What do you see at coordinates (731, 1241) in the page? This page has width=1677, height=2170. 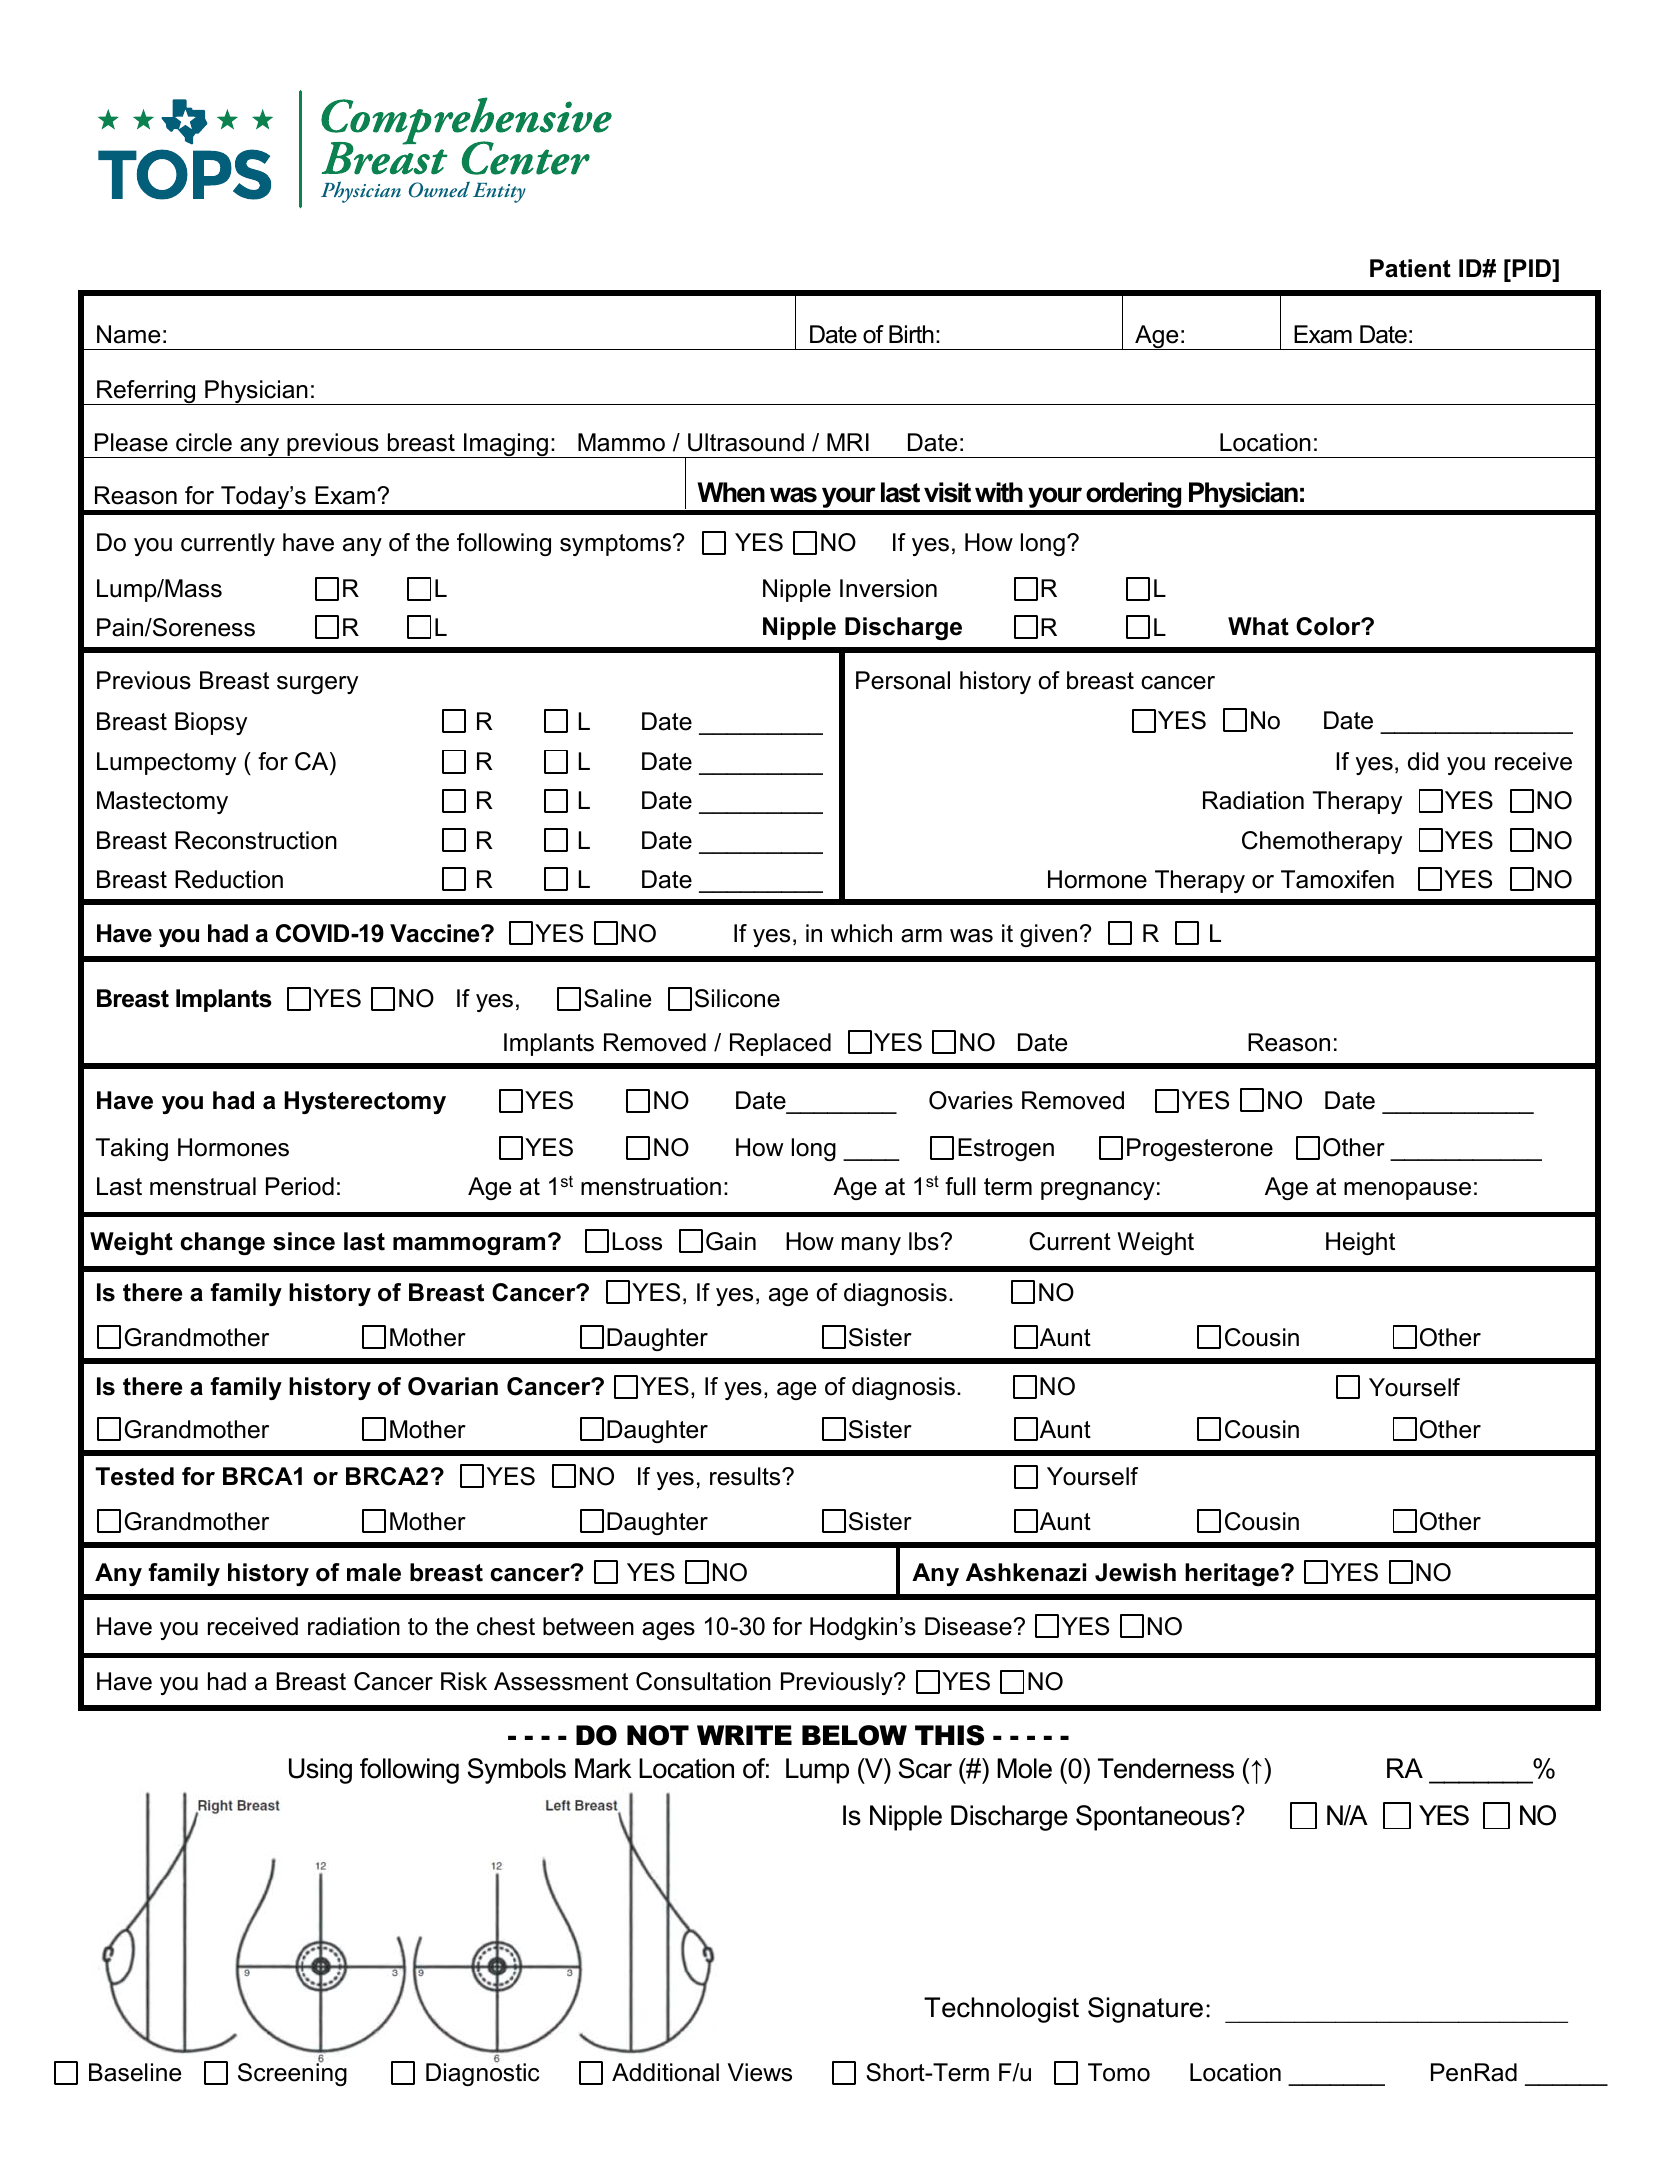 I see `Gain` at bounding box center [731, 1241].
